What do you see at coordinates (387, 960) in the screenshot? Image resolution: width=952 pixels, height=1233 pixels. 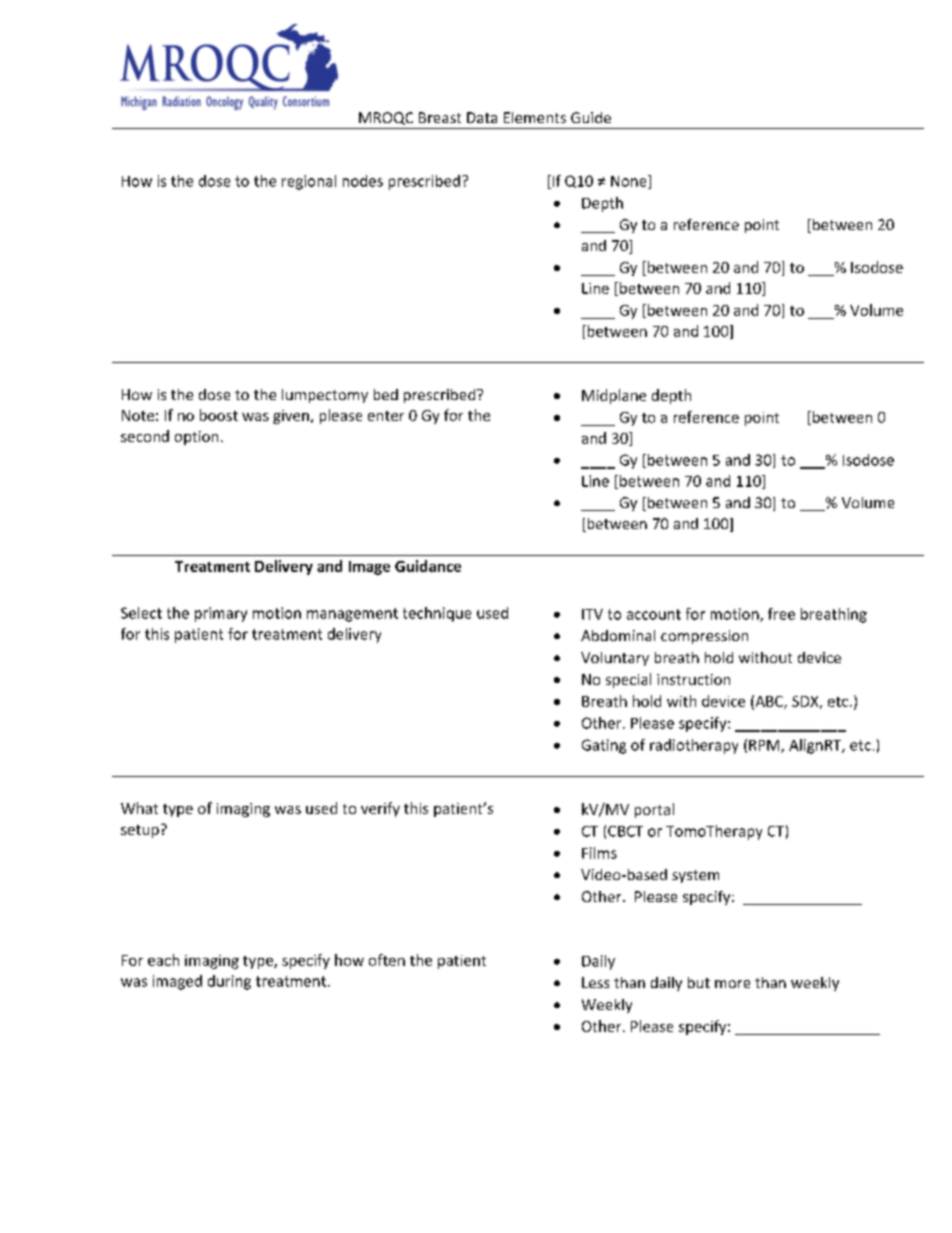 I see `often` at bounding box center [387, 960].
